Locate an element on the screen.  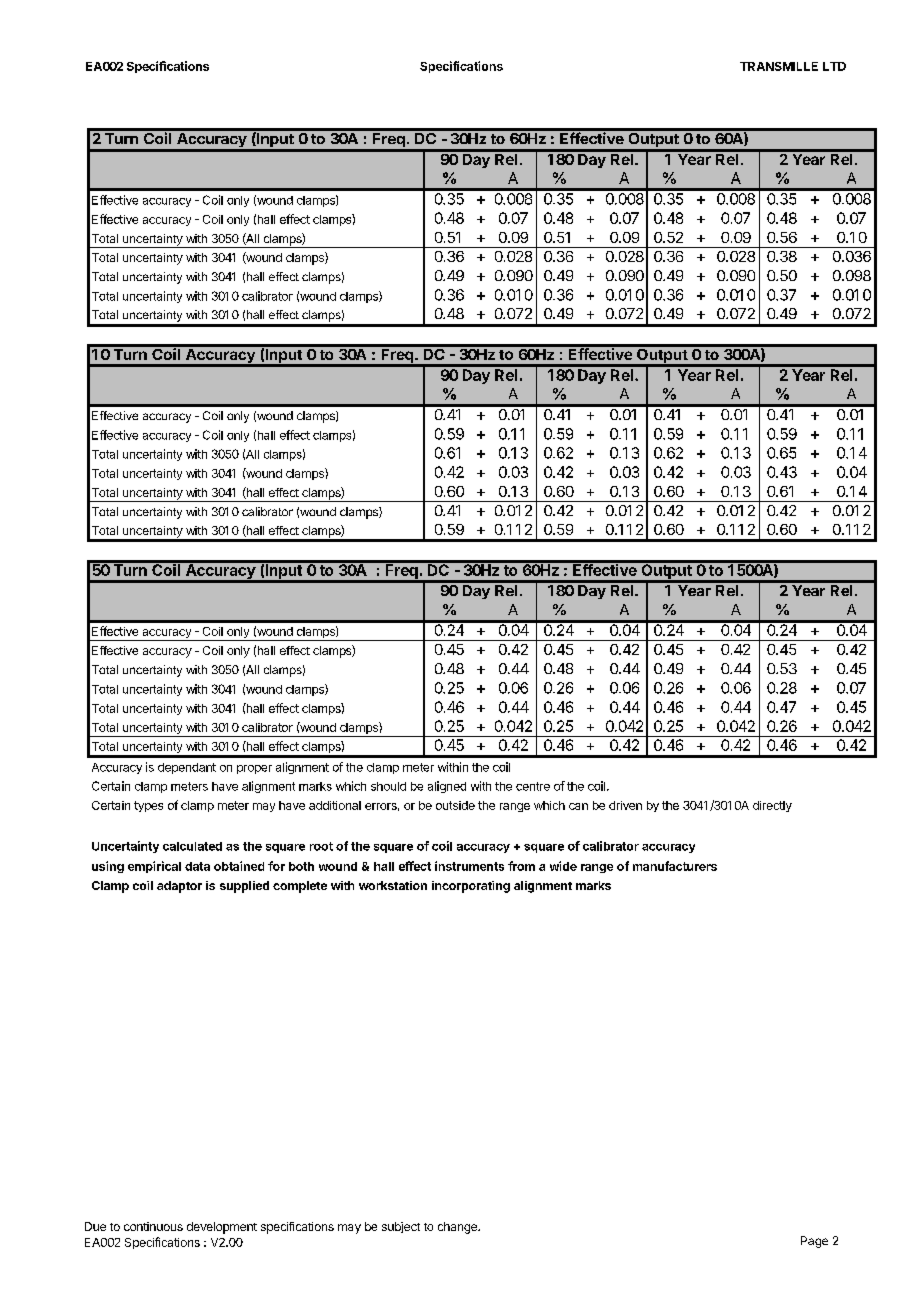
driven is located at coordinates (625, 805).
